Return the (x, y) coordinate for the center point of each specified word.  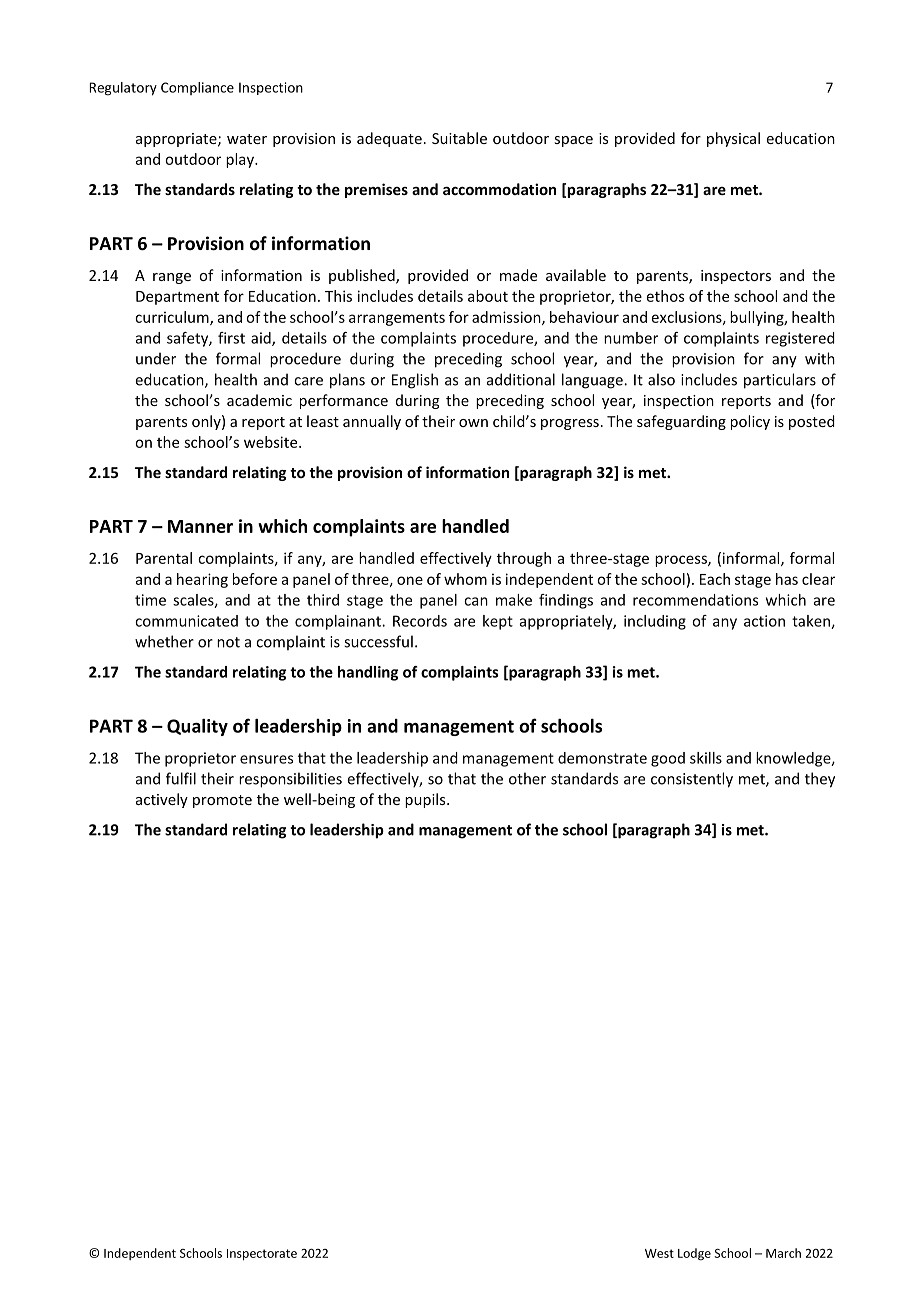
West (659, 1253)
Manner (200, 526)
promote (222, 801)
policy (750, 422)
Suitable (459, 138)
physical (733, 139)
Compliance (197, 88)
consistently (692, 780)
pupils (426, 800)
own (473, 423)
